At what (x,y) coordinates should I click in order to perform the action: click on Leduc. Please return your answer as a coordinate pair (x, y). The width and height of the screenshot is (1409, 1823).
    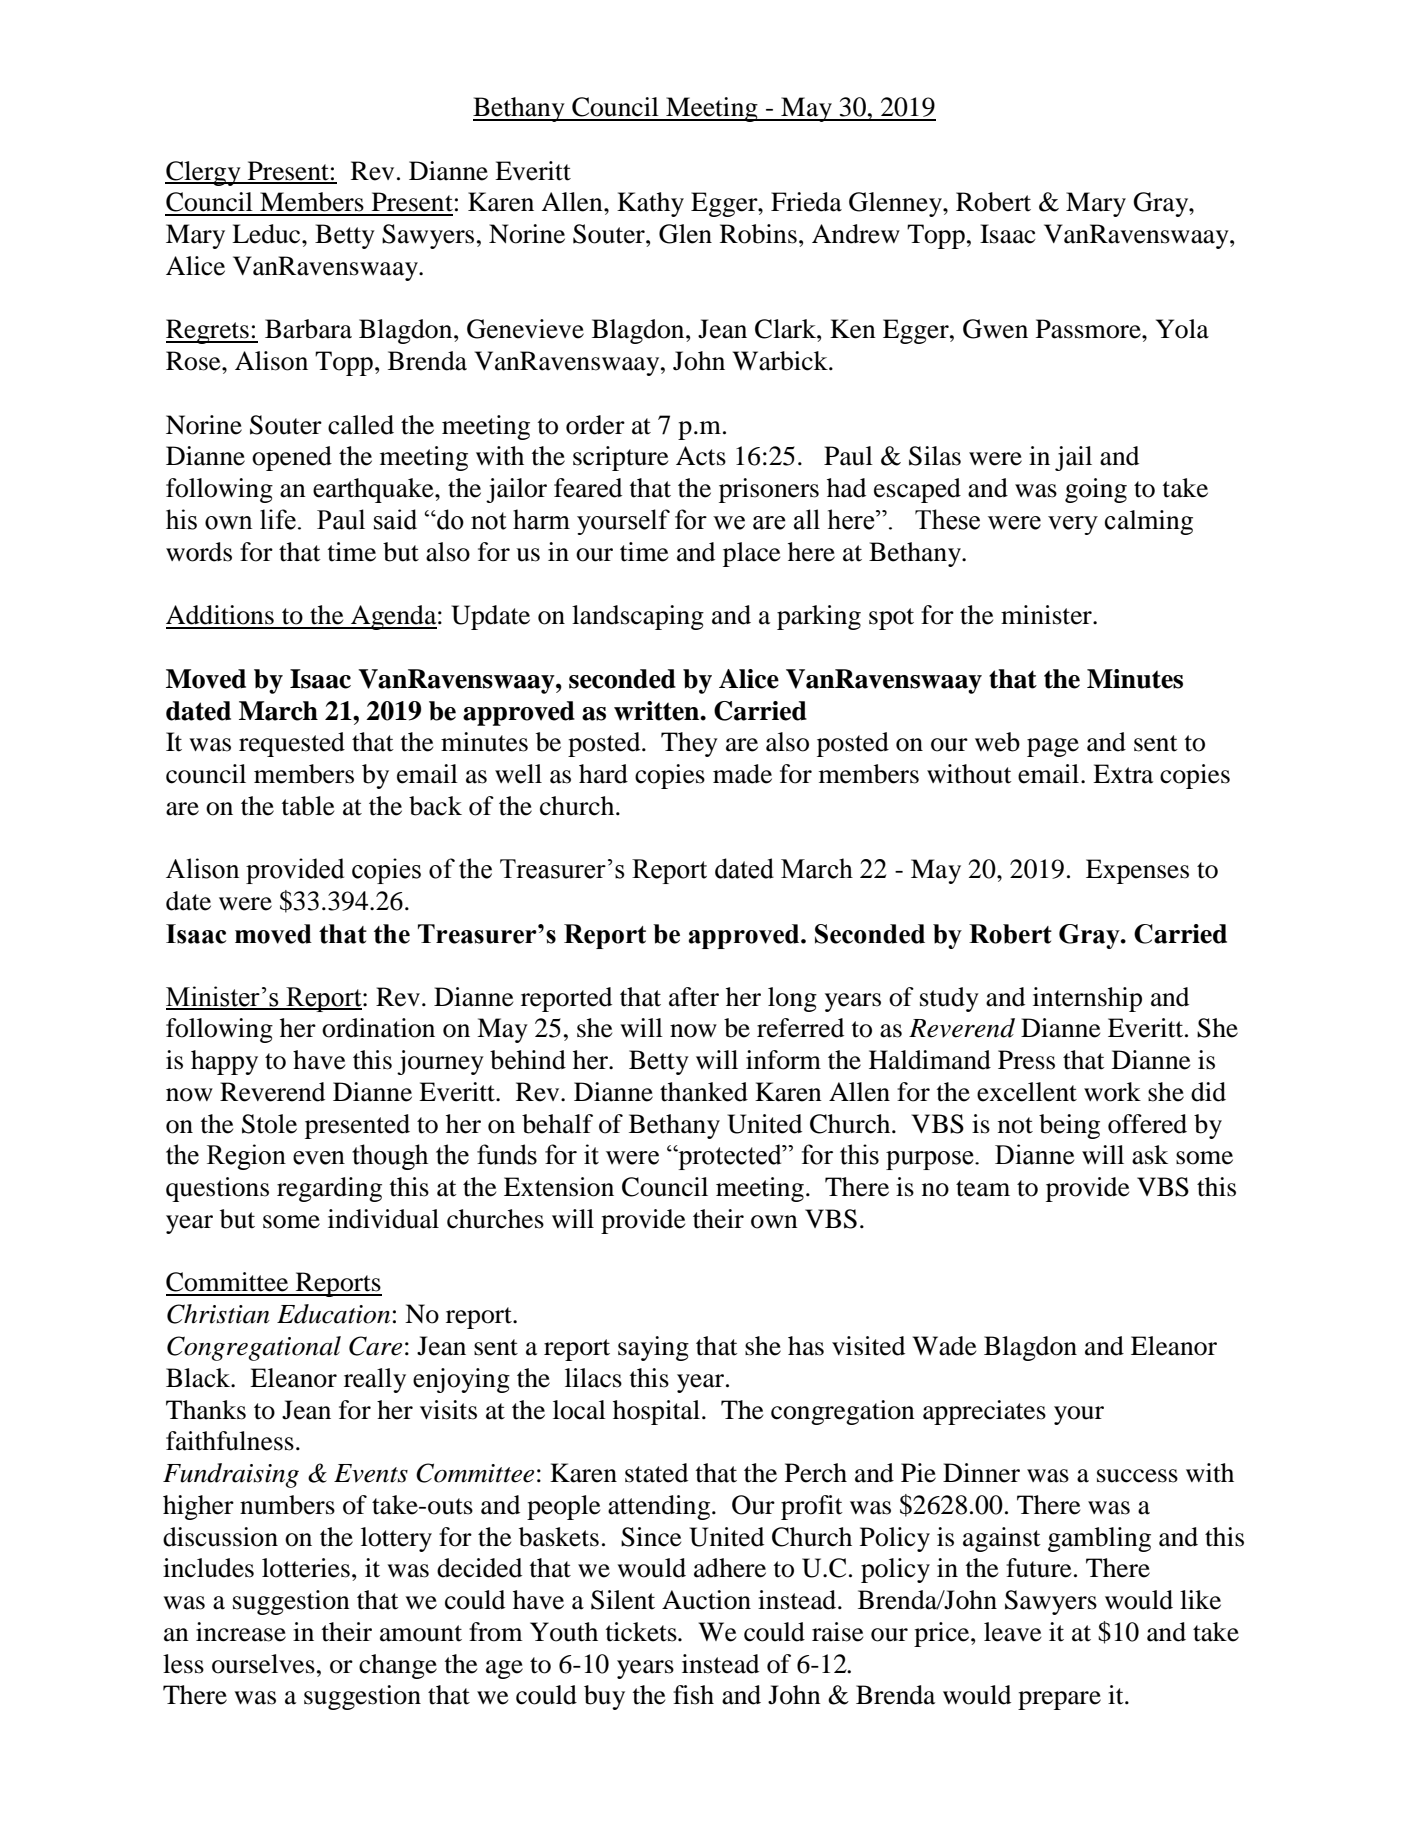
    Looking at the image, I should click on (267, 234).
